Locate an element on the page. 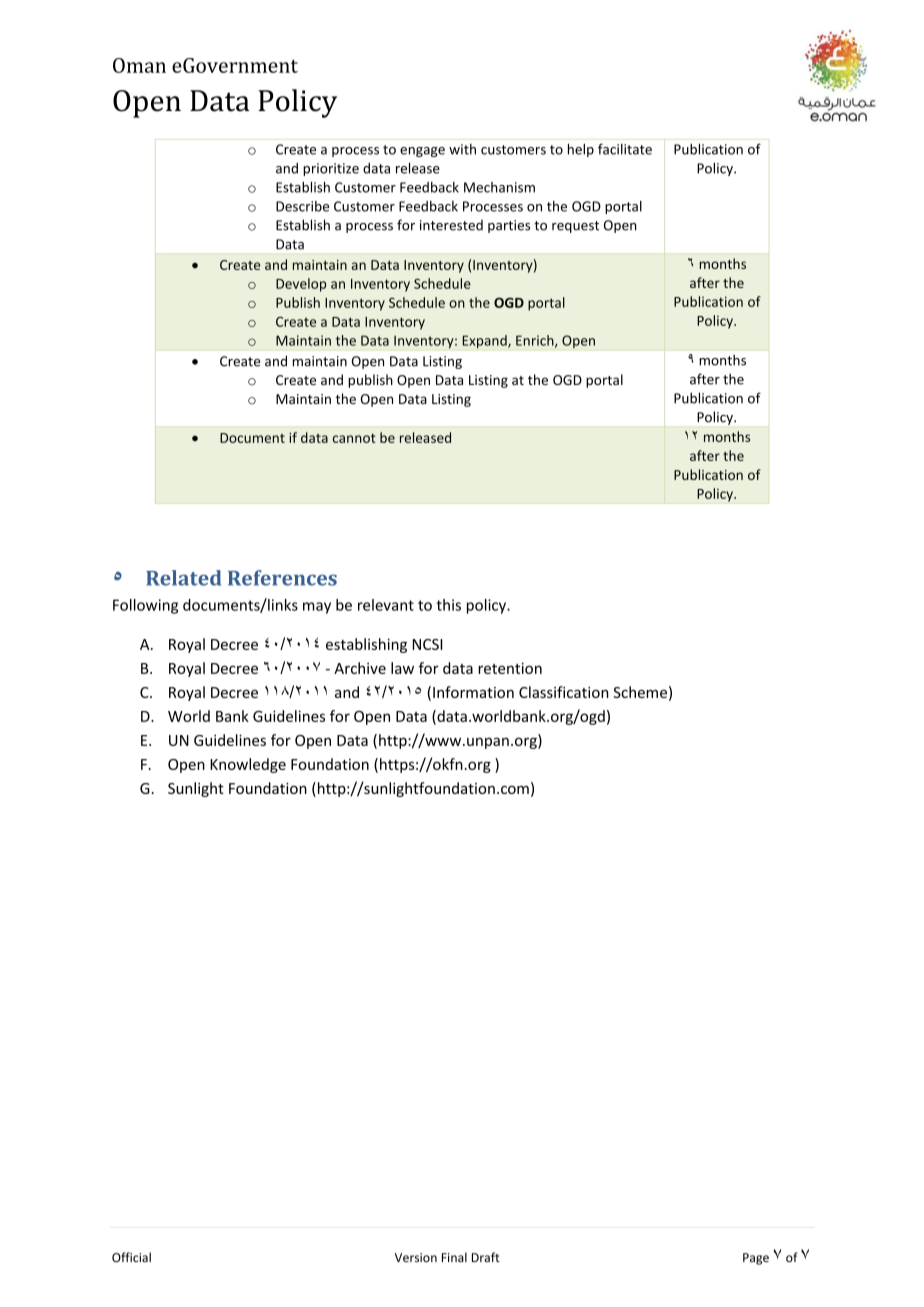 This document has height=1307, width=924. NCSI is located at coordinates (428, 644).
